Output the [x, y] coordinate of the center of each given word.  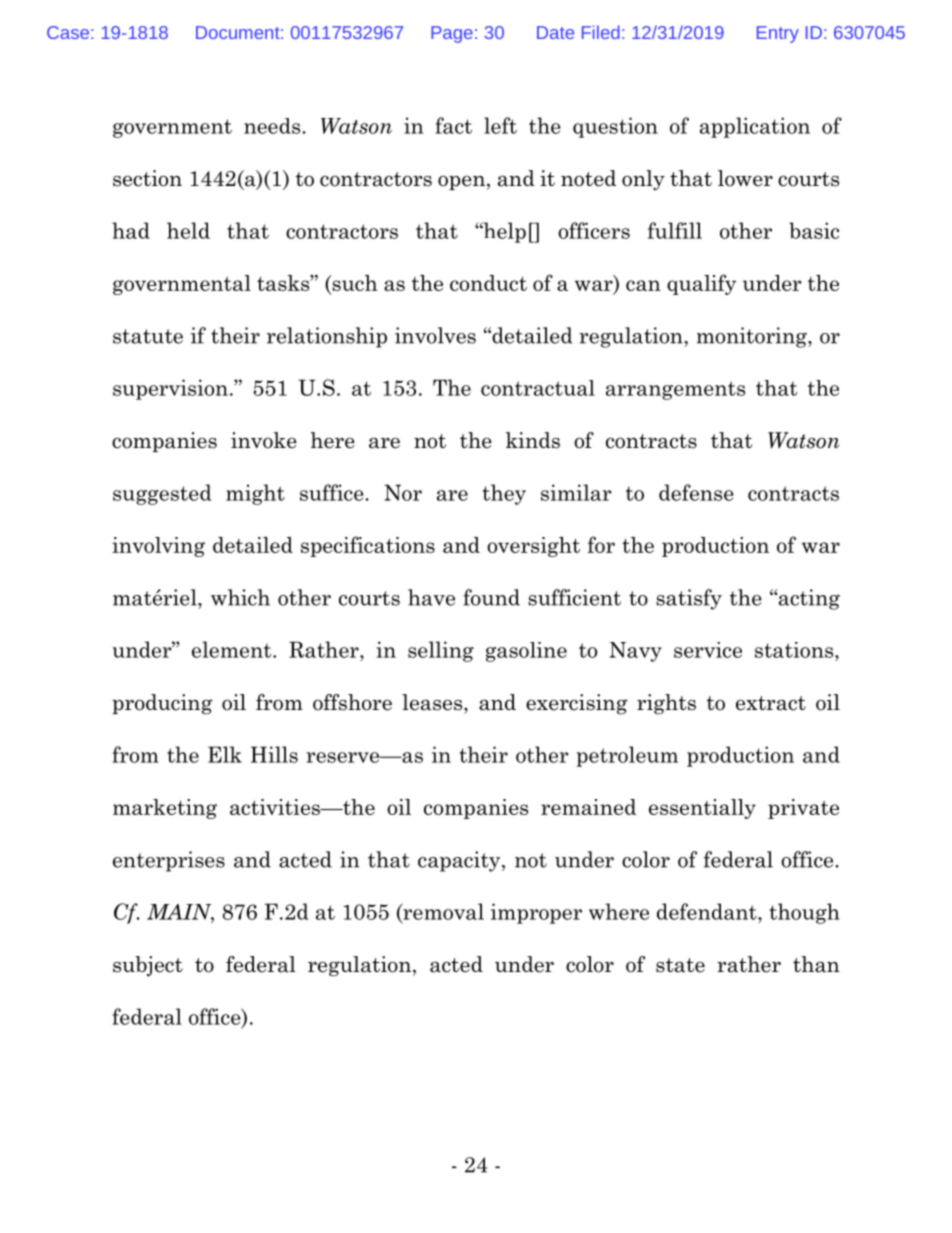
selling [441, 651]
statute [148, 336]
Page [452, 34]
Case [68, 32]
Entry [778, 34]
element [233, 649]
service [708, 650]
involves [435, 335]
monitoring [753, 337]
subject [148, 966]
